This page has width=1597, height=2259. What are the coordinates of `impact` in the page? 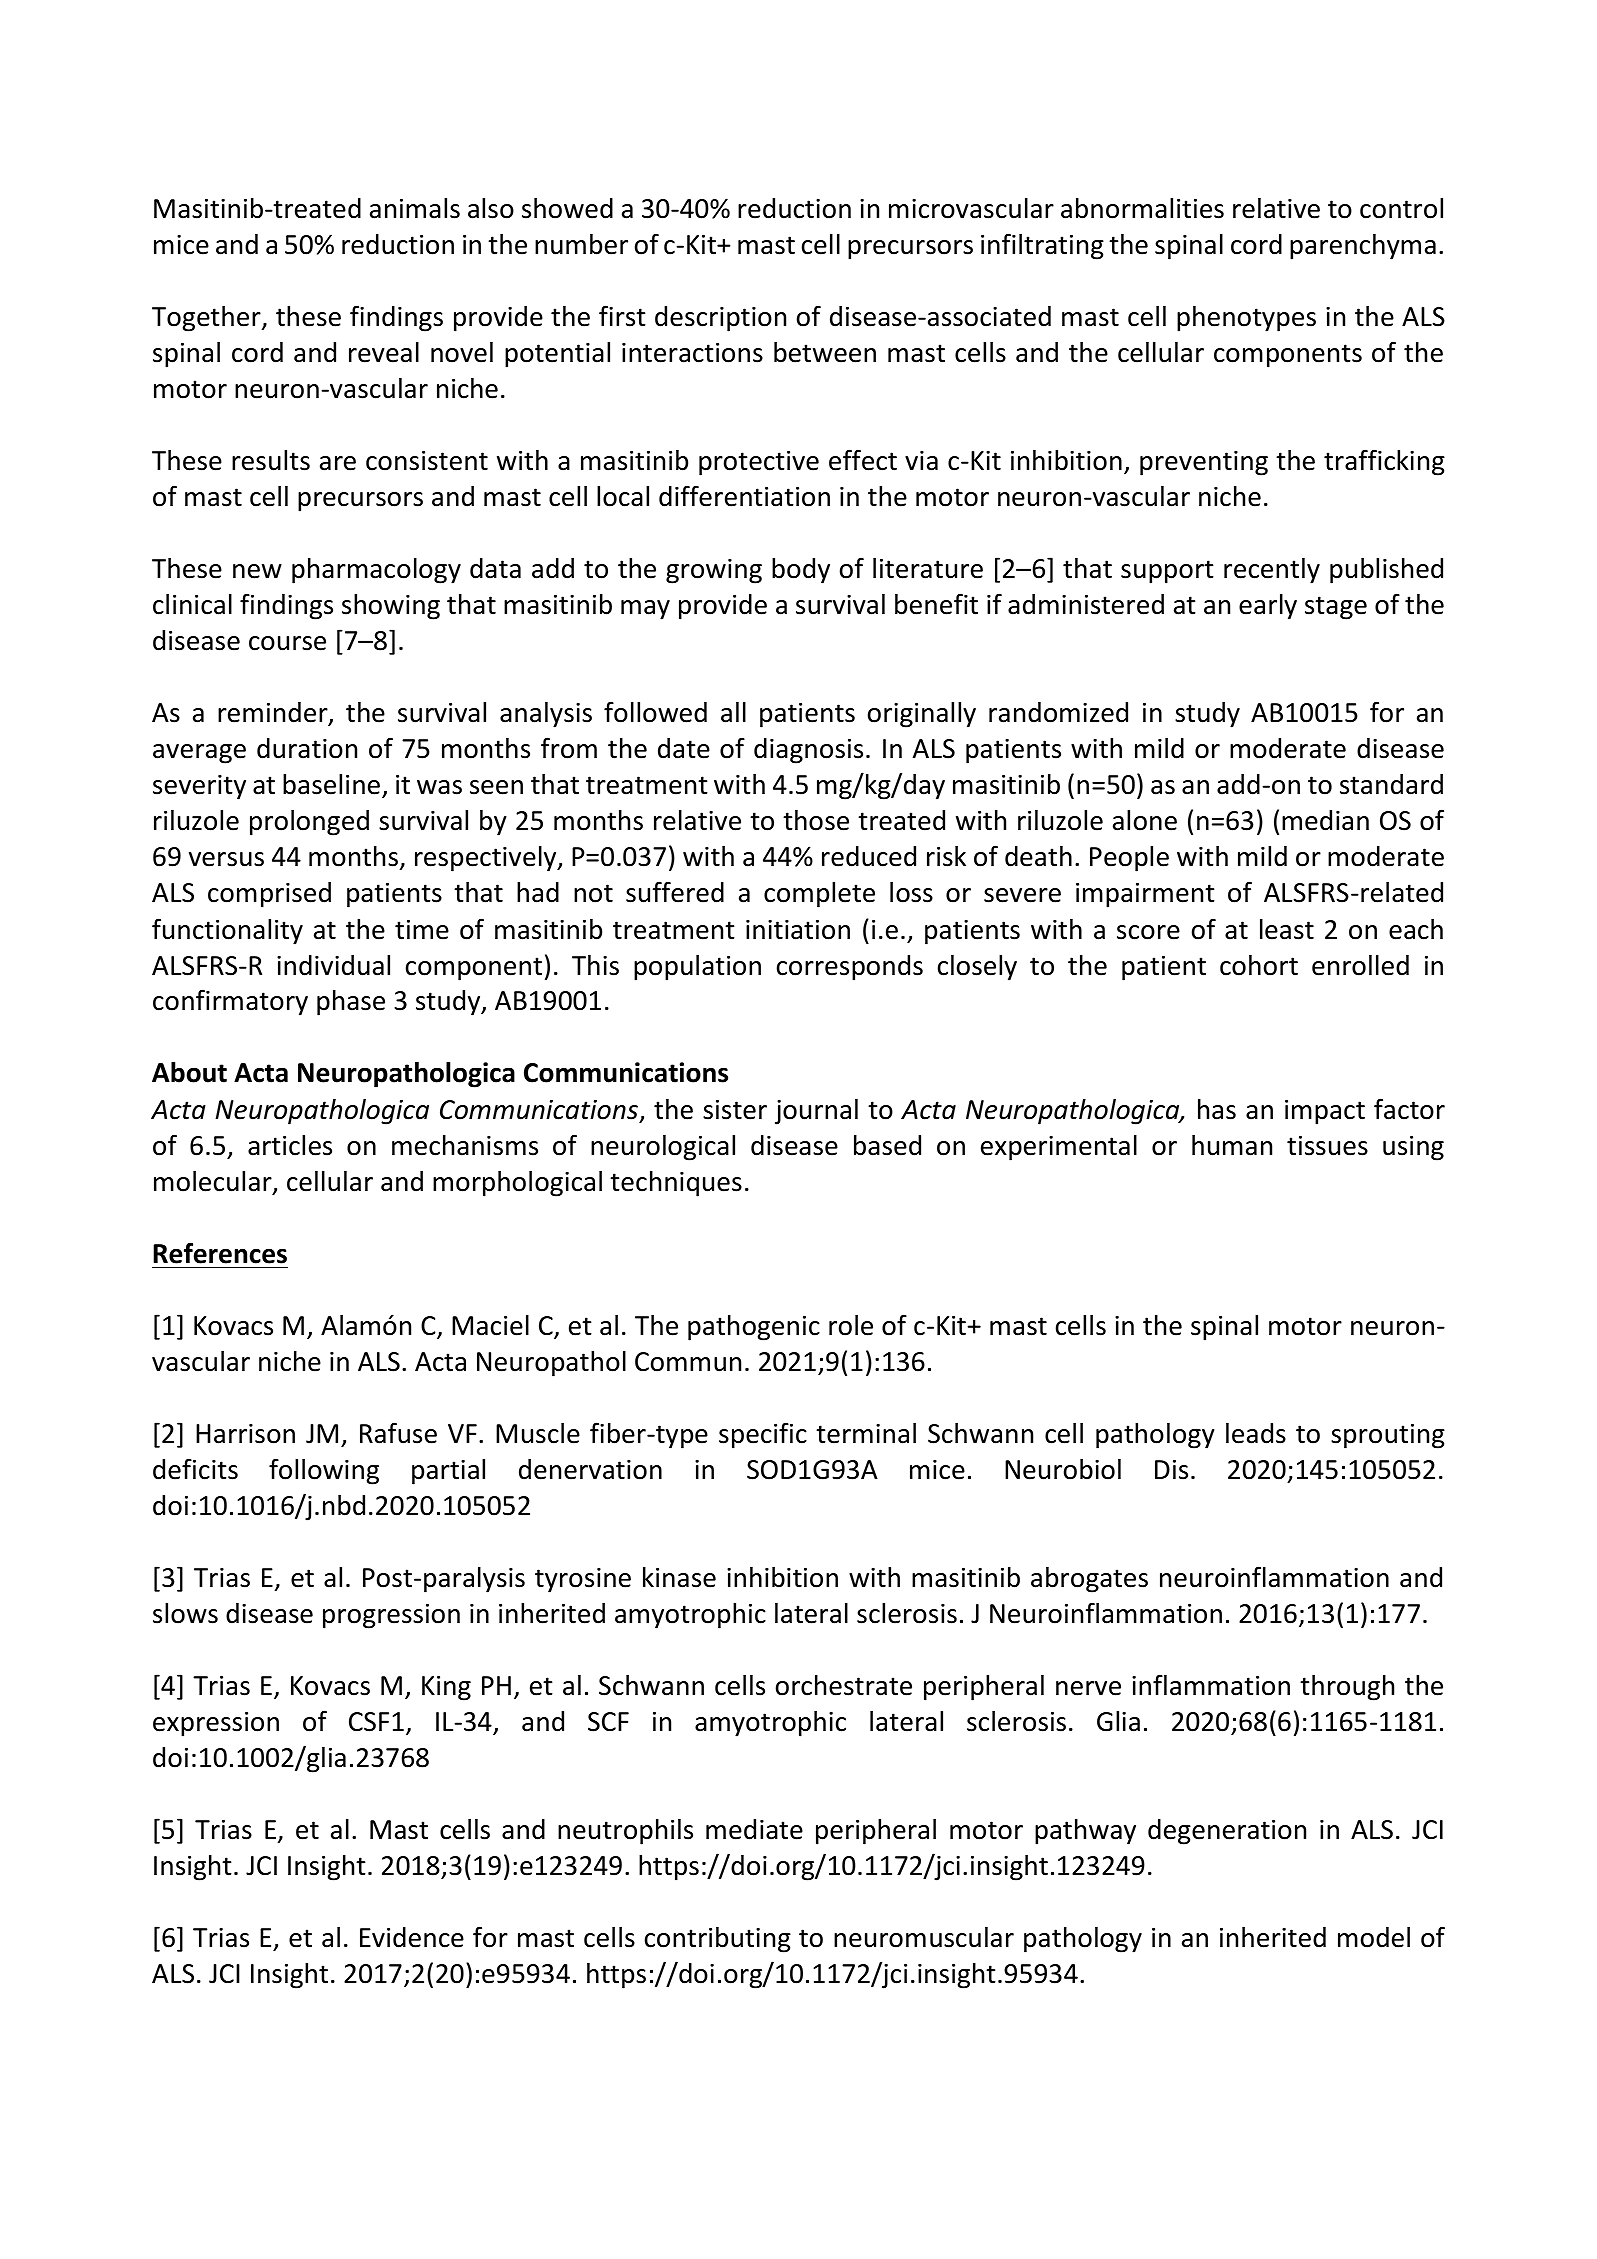 It's located at (1325, 1112).
